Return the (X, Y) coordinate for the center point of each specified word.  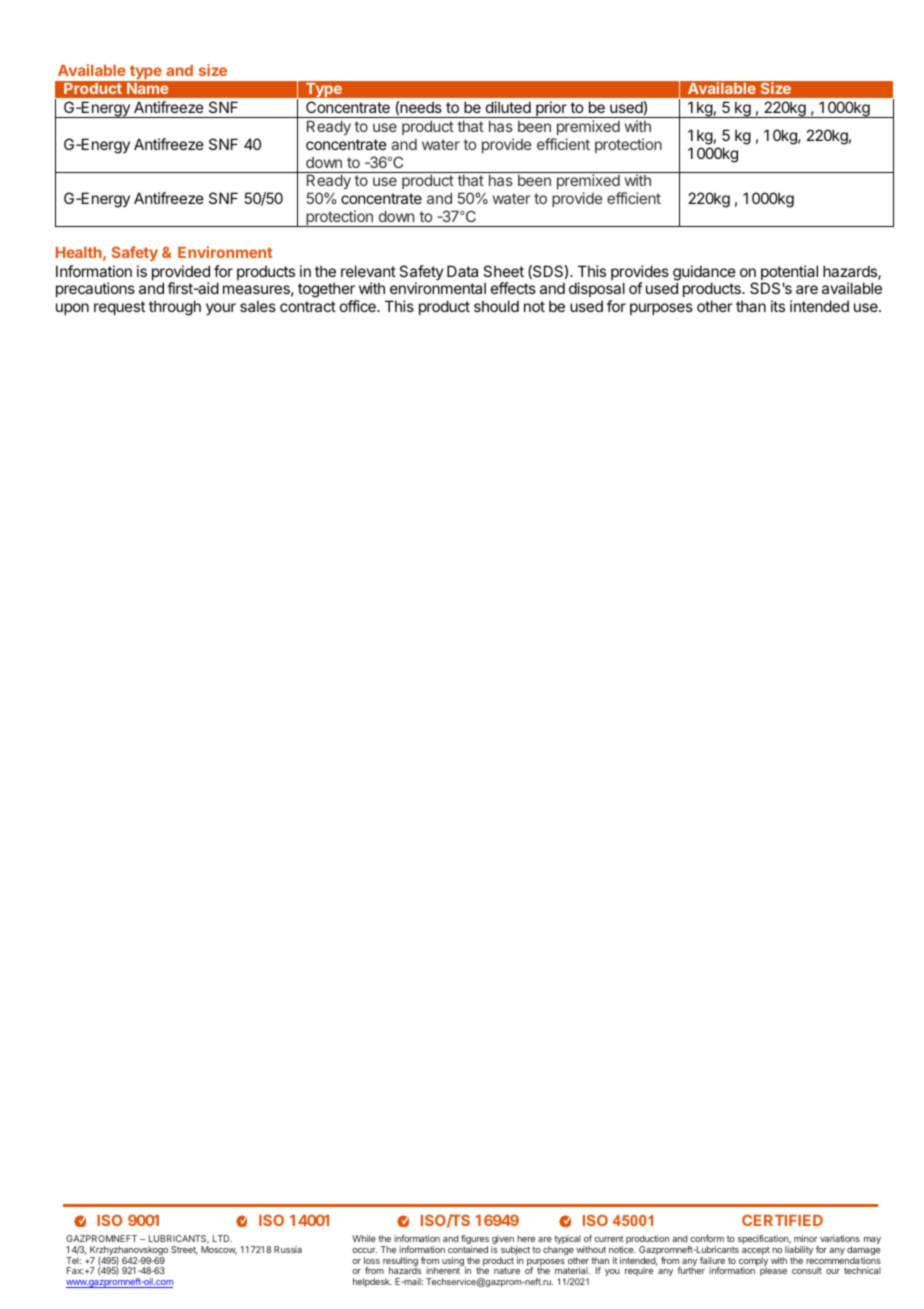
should (496, 306)
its (778, 306)
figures (475, 1241)
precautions (95, 289)
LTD (222, 1238)
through (175, 308)
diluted (508, 107)
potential (789, 274)
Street (184, 1250)
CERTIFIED (782, 1220)
